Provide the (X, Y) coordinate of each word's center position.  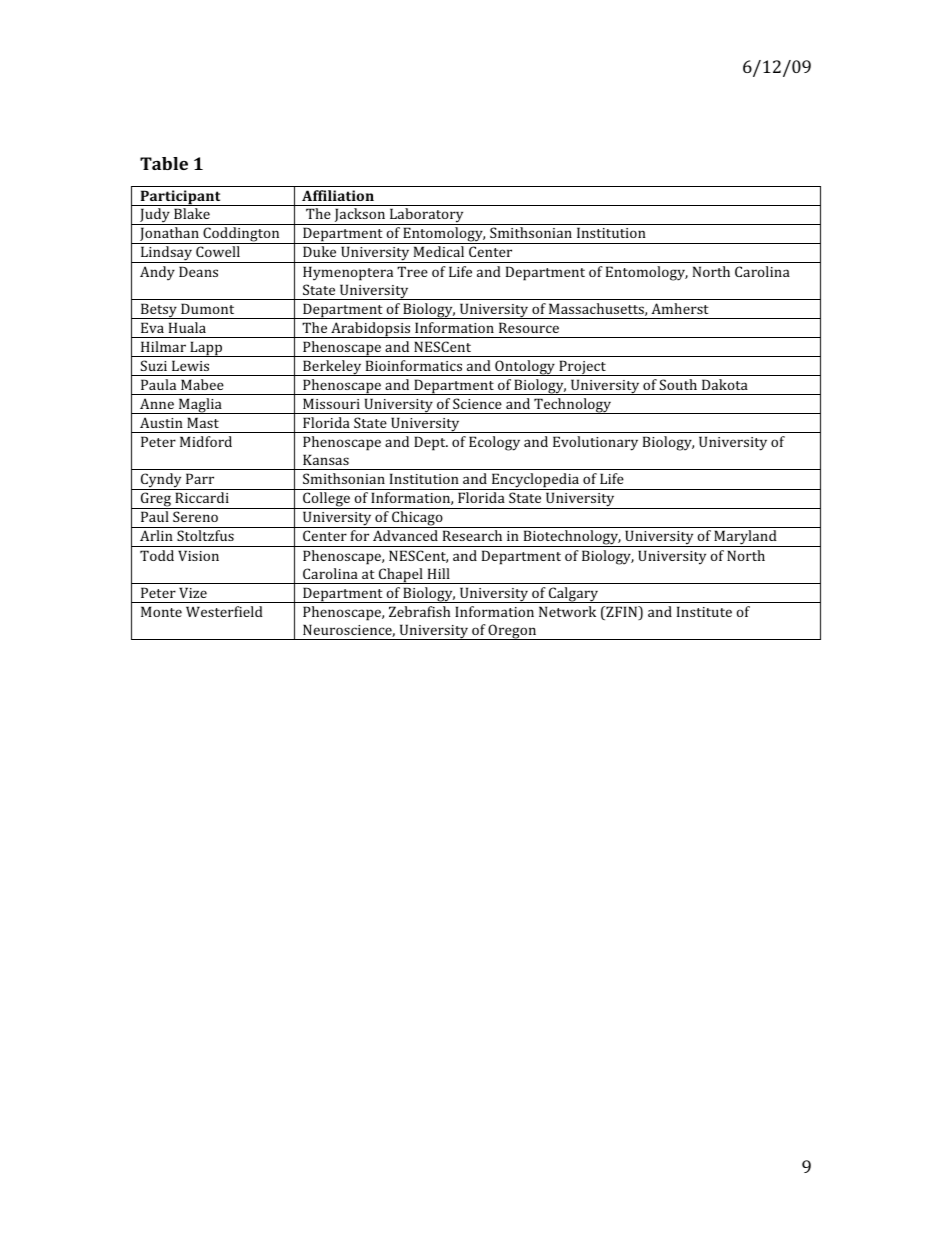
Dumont (207, 308)
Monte (161, 611)
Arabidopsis (371, 330)
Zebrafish (419, 611)
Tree (412, 271)
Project (582, 368)
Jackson (360, 216)
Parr (200, 478)
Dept (431, 443)
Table (164, 163)
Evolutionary (595, 443)
